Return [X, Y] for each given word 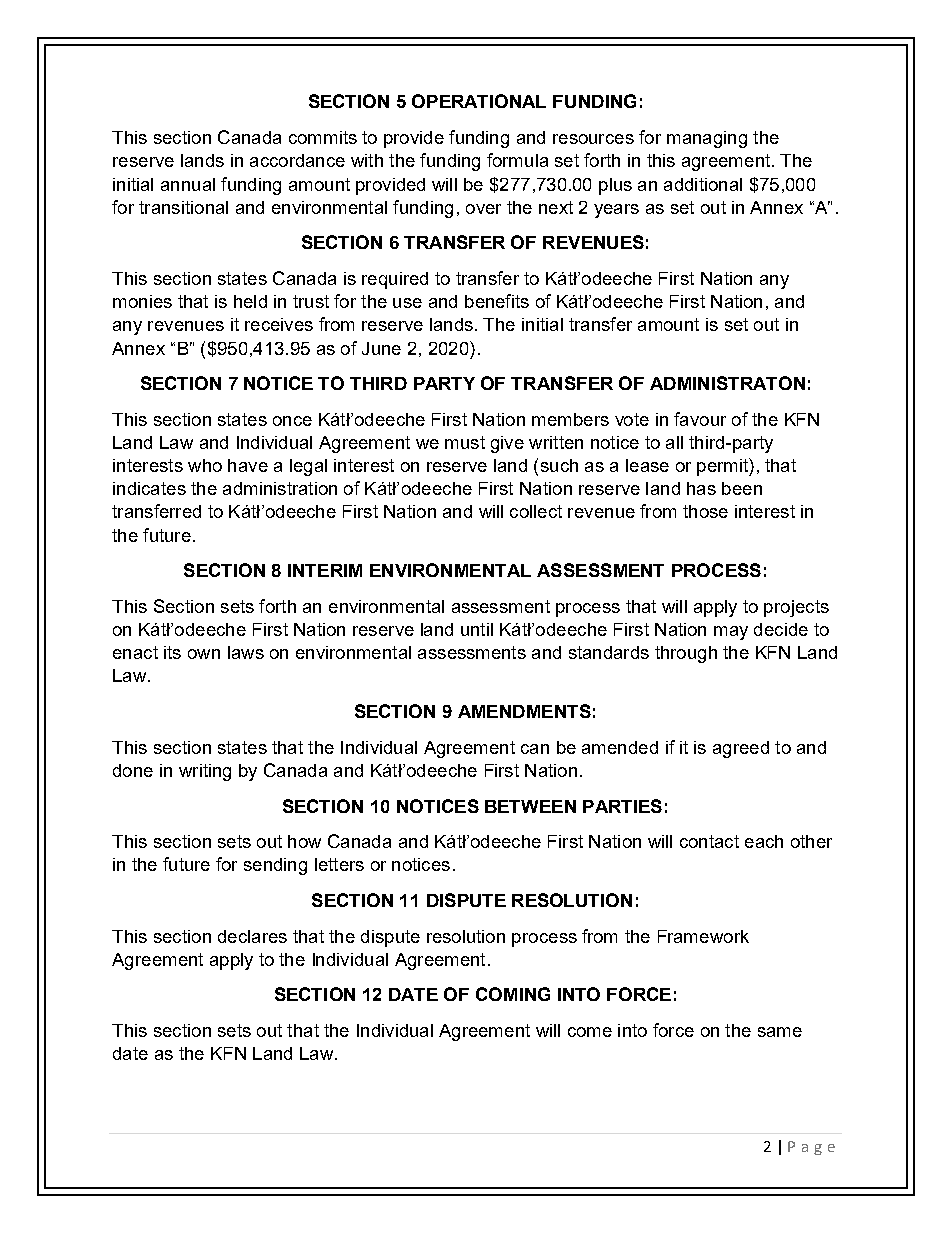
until [477, 629]
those [705, 511]
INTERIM [325, 570]
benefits [497, 301]
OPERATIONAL [479, 101]
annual [188, 184]
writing [205, 772]
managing [707, 139]
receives [279, 324]
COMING [513, 994]
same [780, 1032]
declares [252, 936]
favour [700, 419]
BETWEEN [530, 806]
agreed [741, 749]
